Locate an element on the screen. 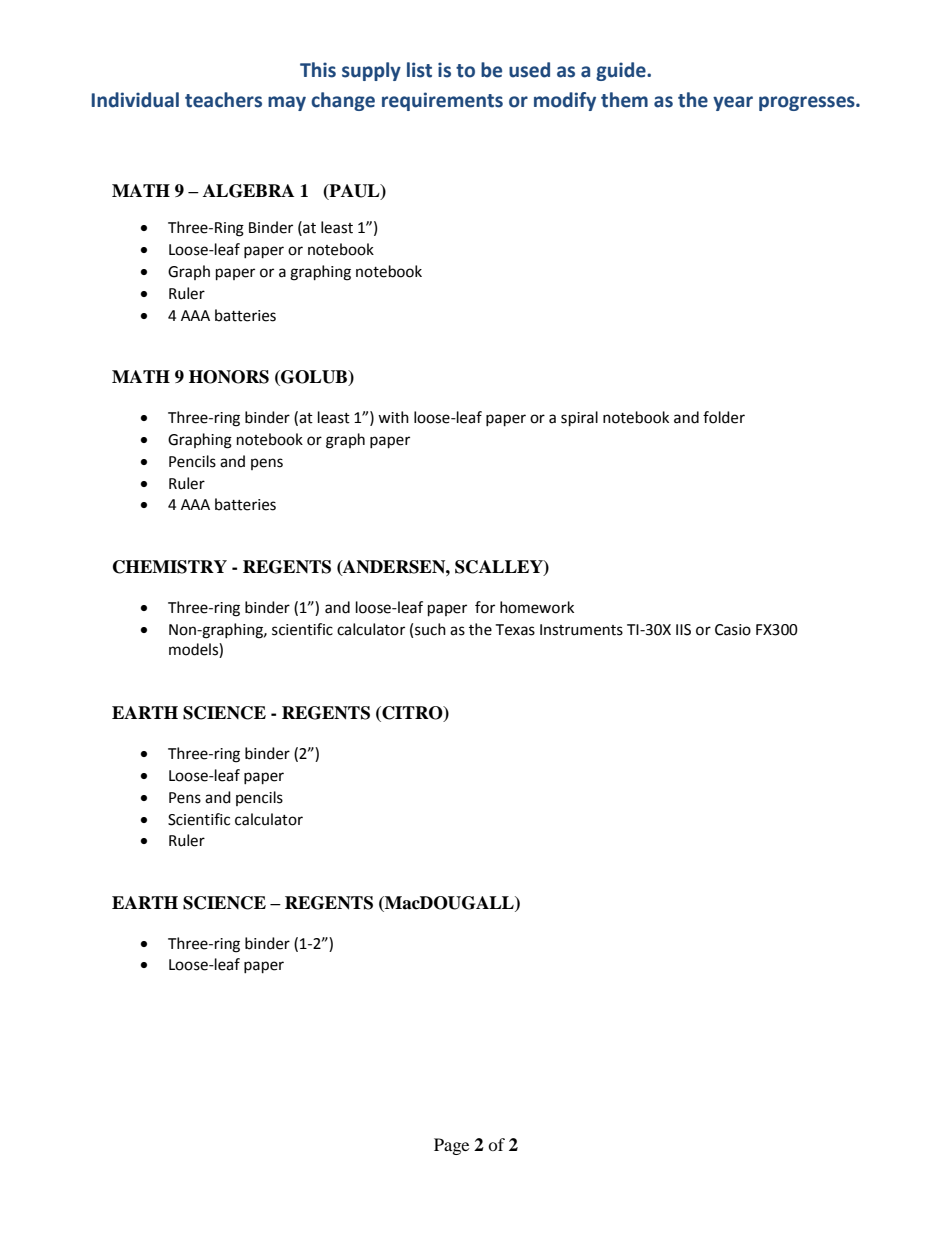 This screenshot has width=952, height=1233. such is located at coordinates (430, 629).
